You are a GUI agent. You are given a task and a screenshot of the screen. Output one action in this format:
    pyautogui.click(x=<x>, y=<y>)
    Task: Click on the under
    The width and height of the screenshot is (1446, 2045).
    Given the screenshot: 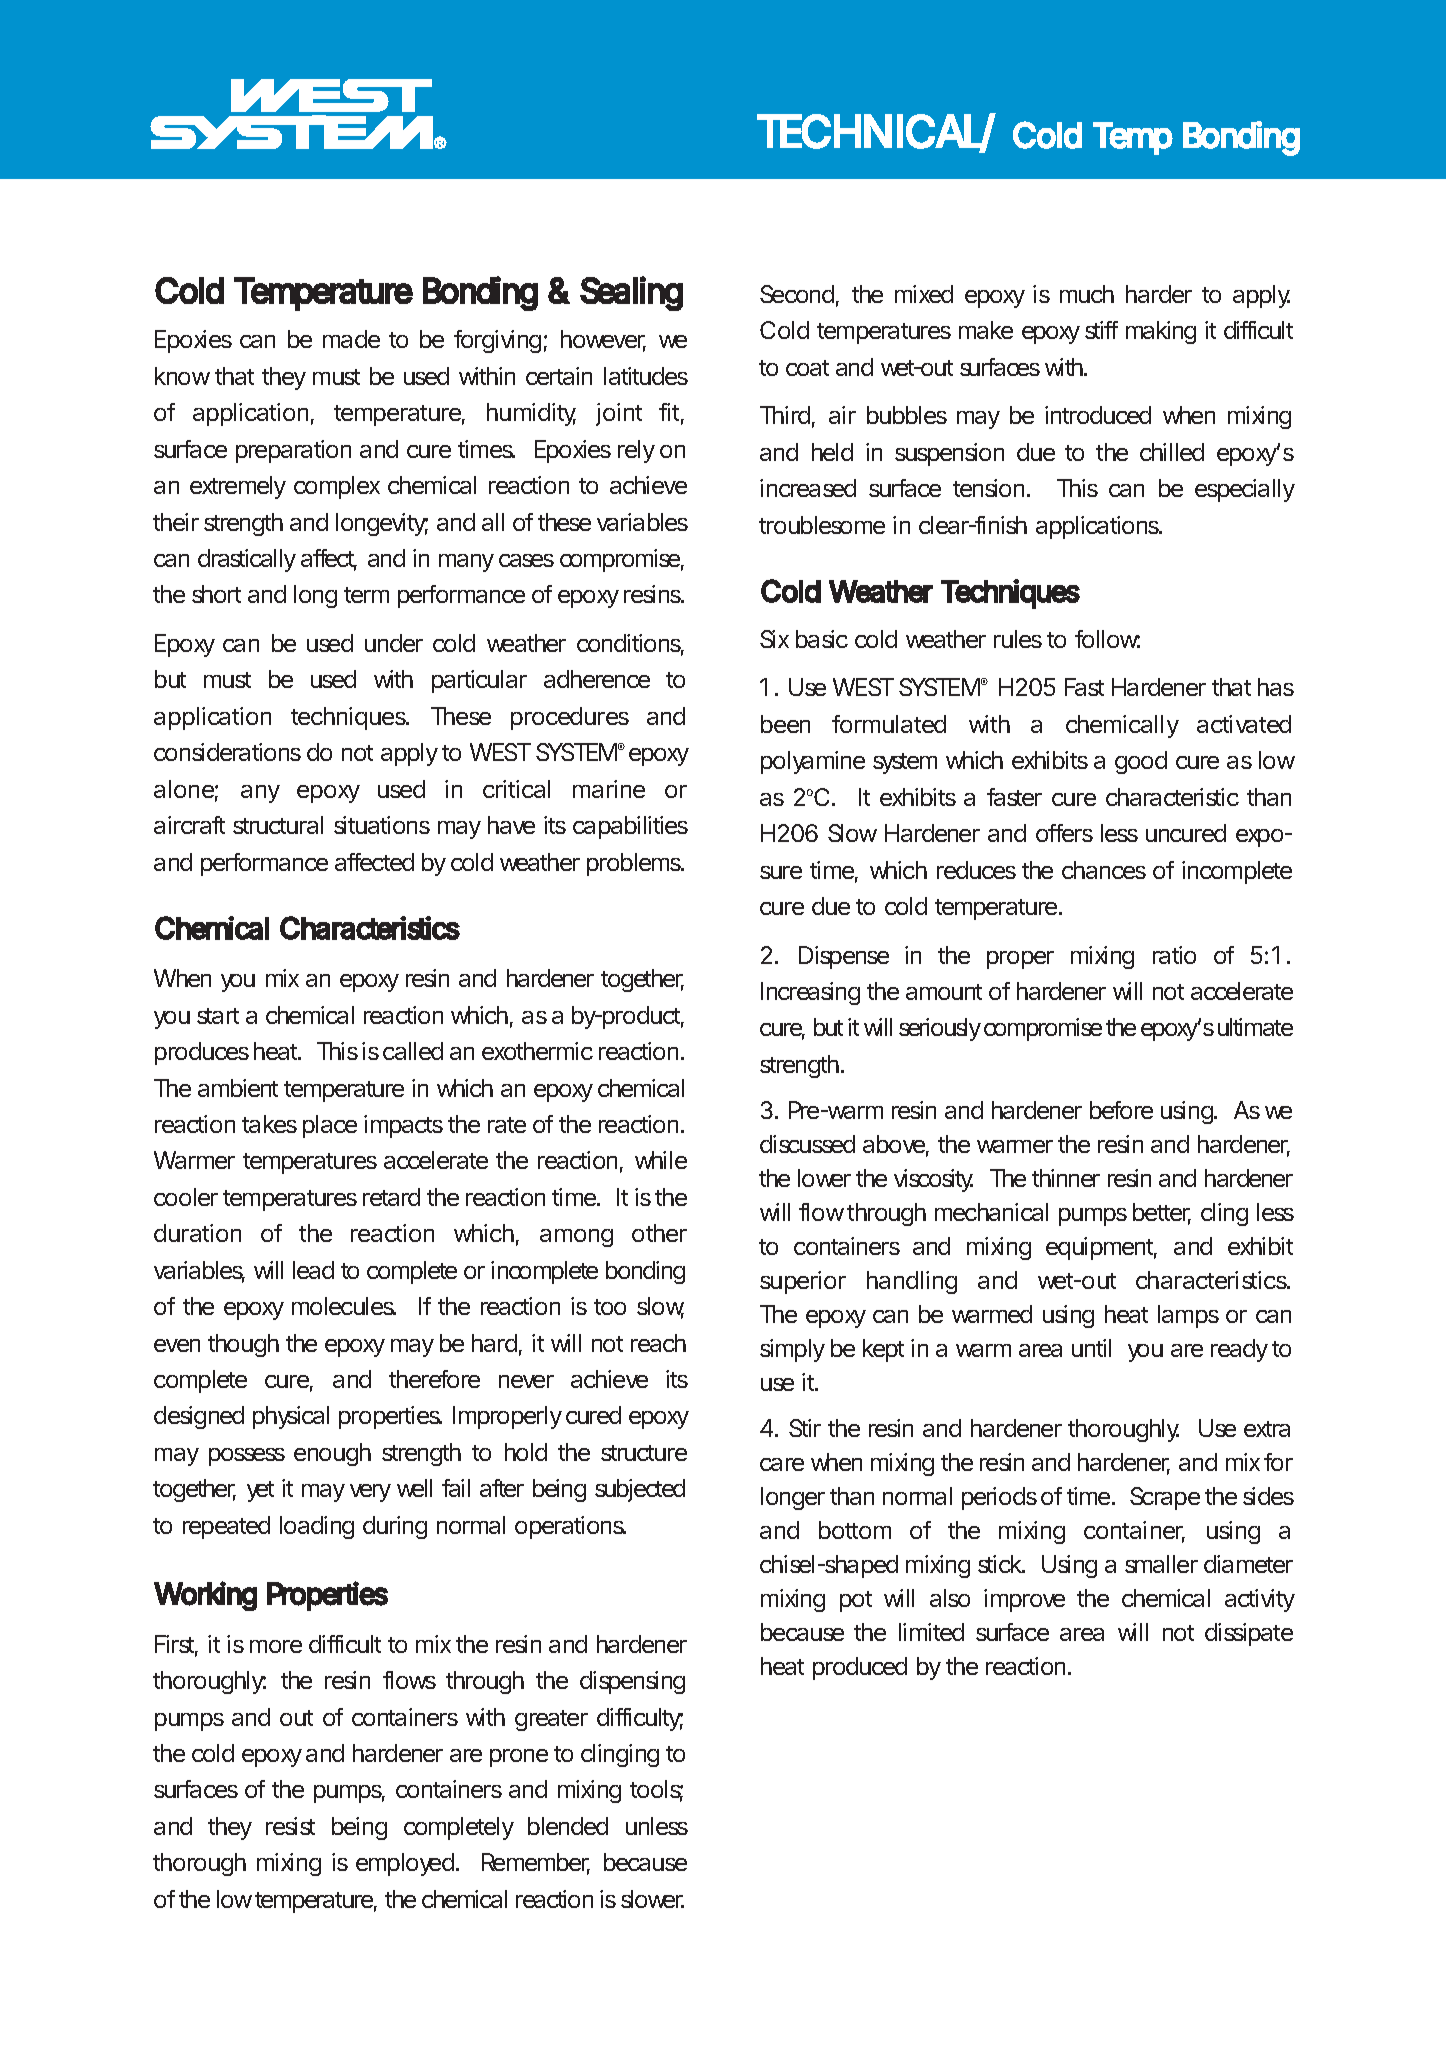 What is the action you would take?
    pyautogui.click(x=394, y=643)
